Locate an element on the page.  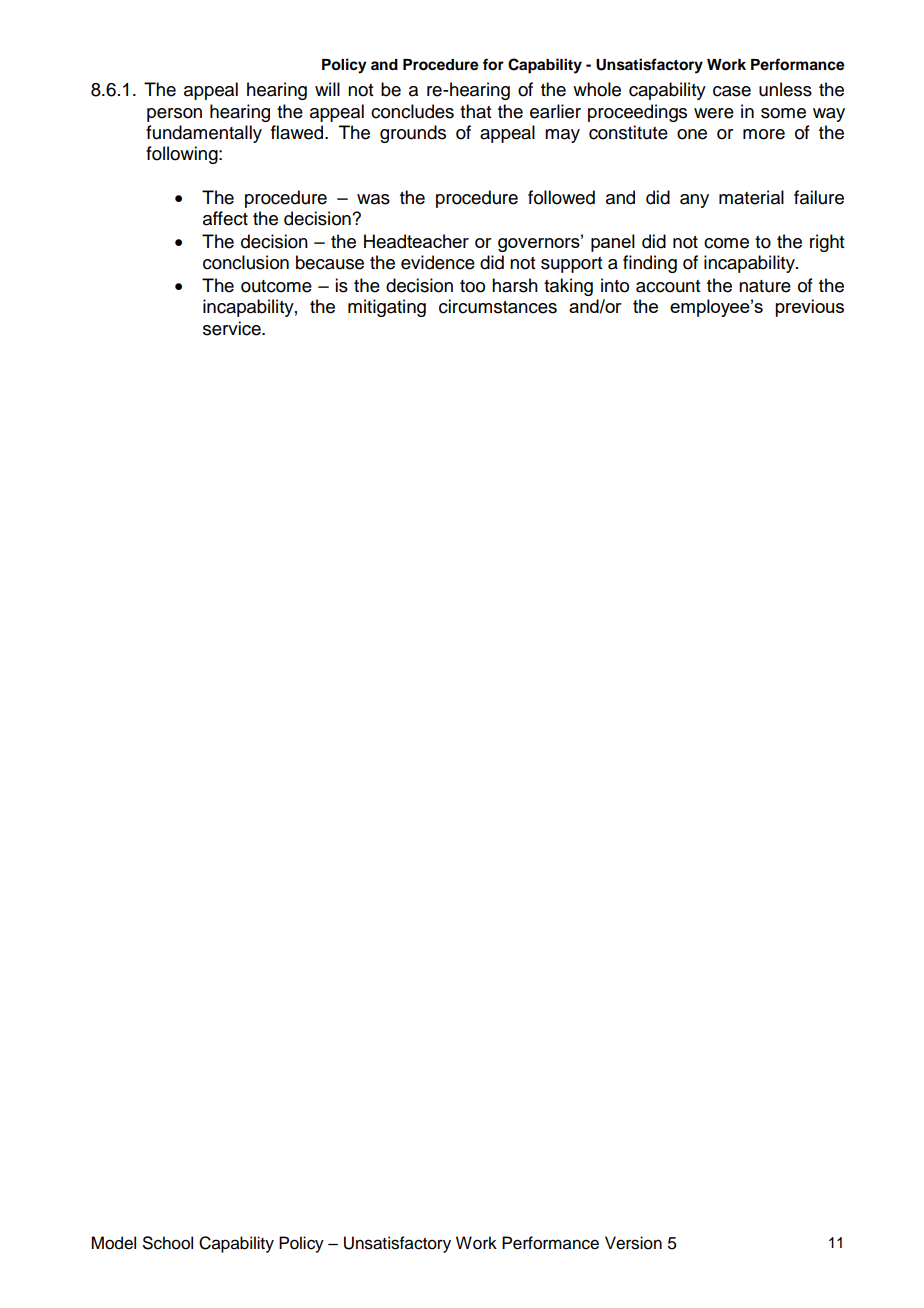
mitigating is located at coordinates (387, 308).
